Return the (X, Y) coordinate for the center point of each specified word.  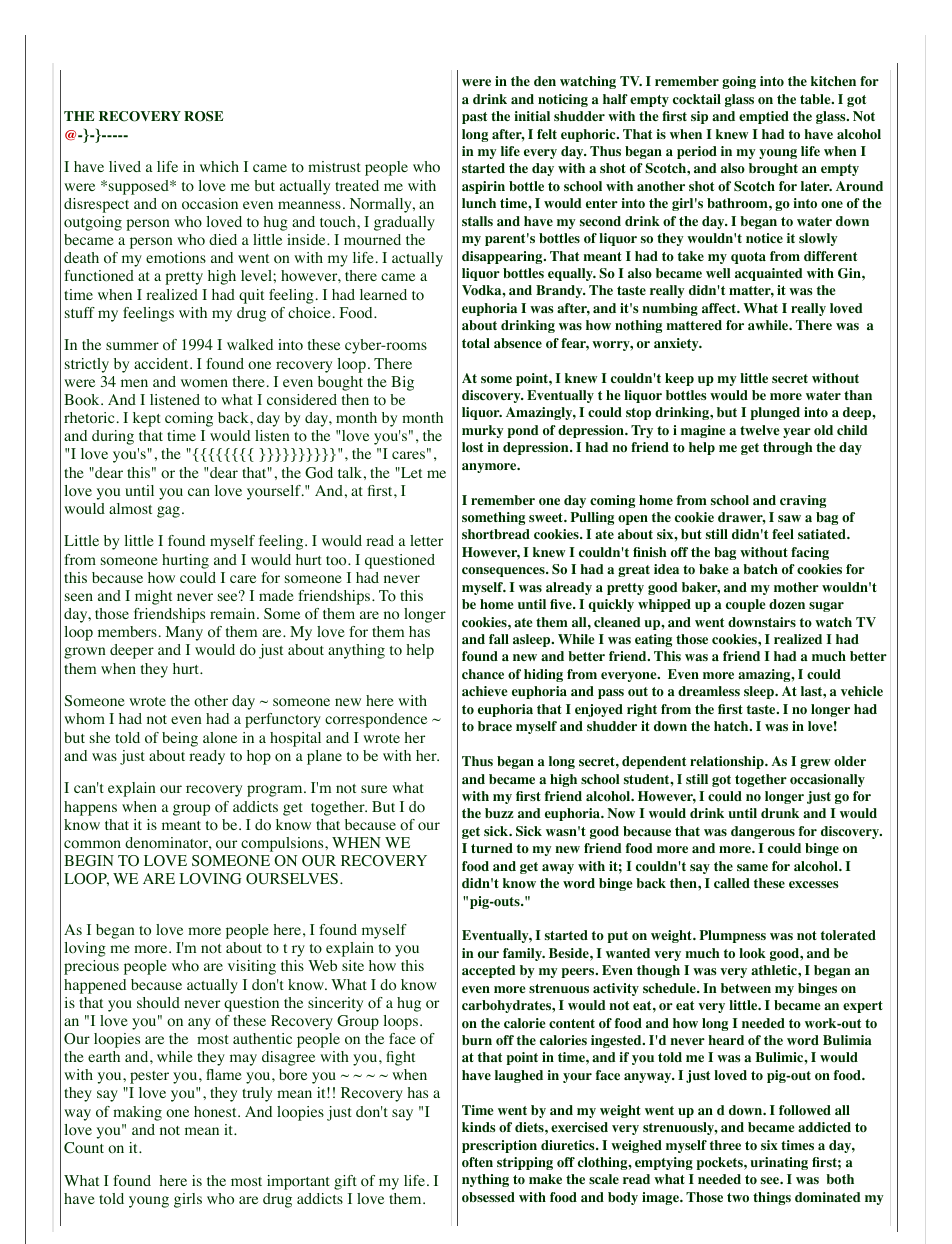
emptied (764, 117)
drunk (780, 813)
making (137, 1113)
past (474, 118)
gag (168, 512)
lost (472, 447)
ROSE (203, 116)
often (477, 1162)
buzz (499, 813)
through (788, 448)
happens (90, 808)
